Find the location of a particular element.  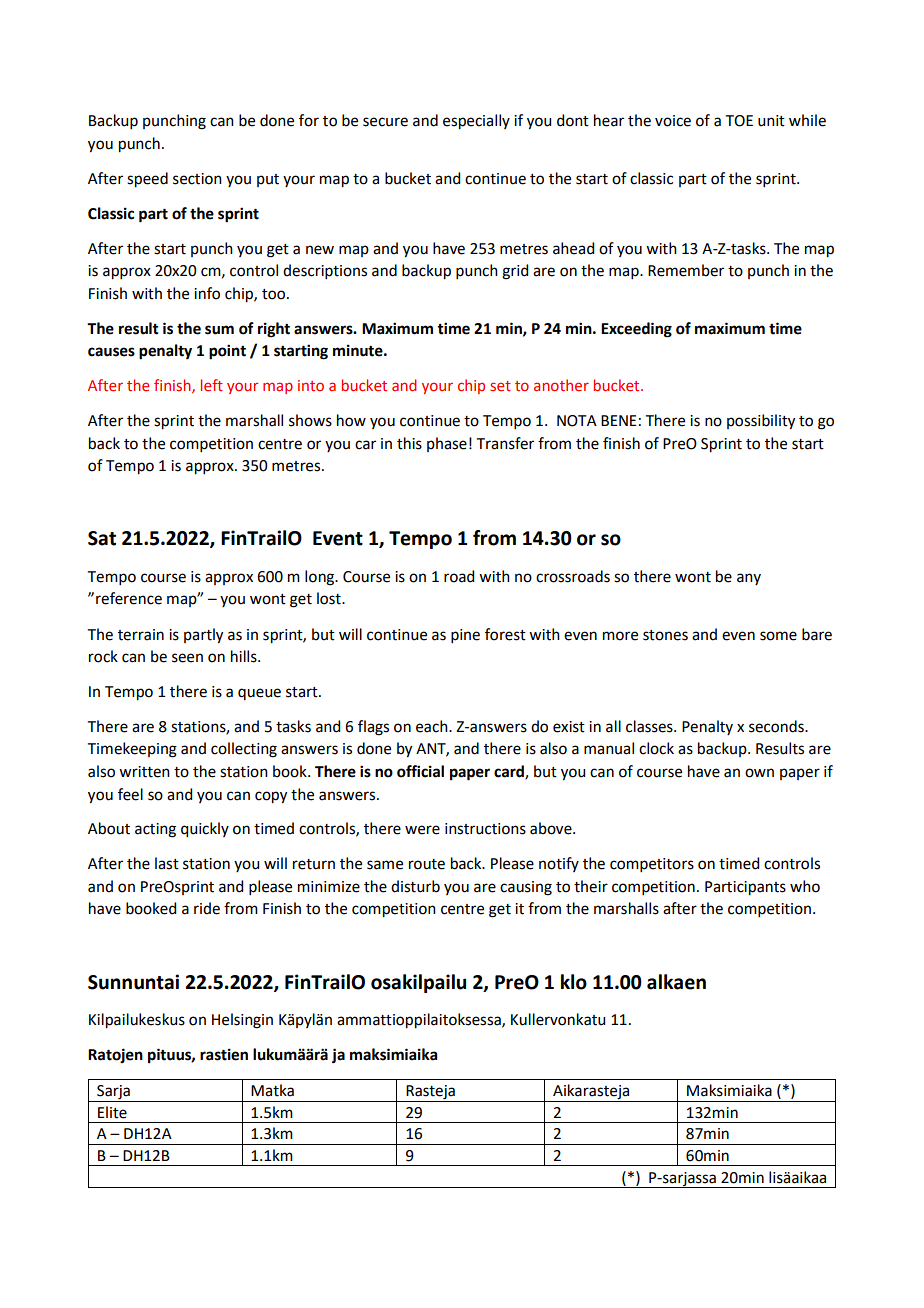

disturb is located at coordinates (415, 886).
